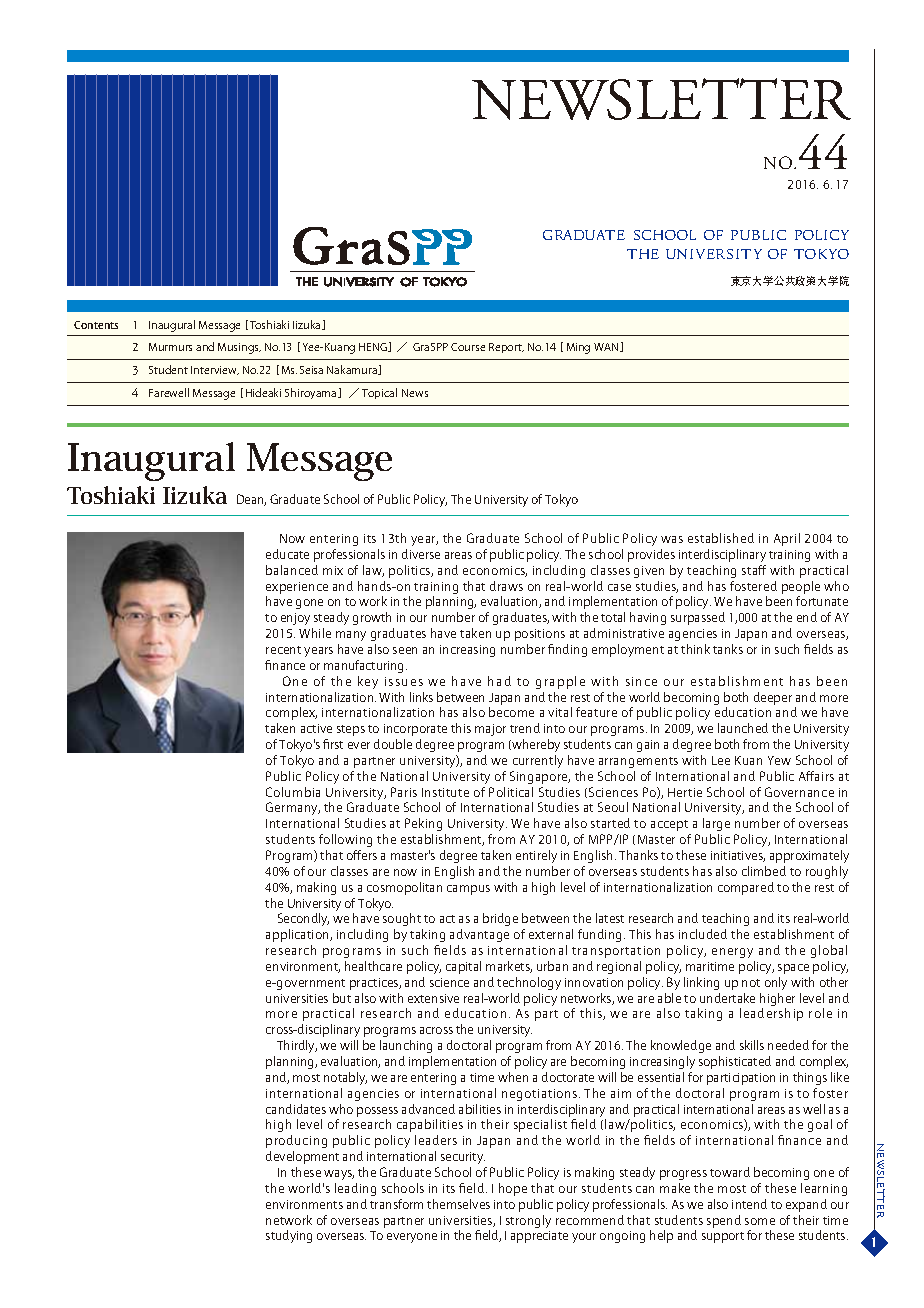  Describe the element at coordinates (458, 1204) in the screenshot. I see `themselves` at that location.
